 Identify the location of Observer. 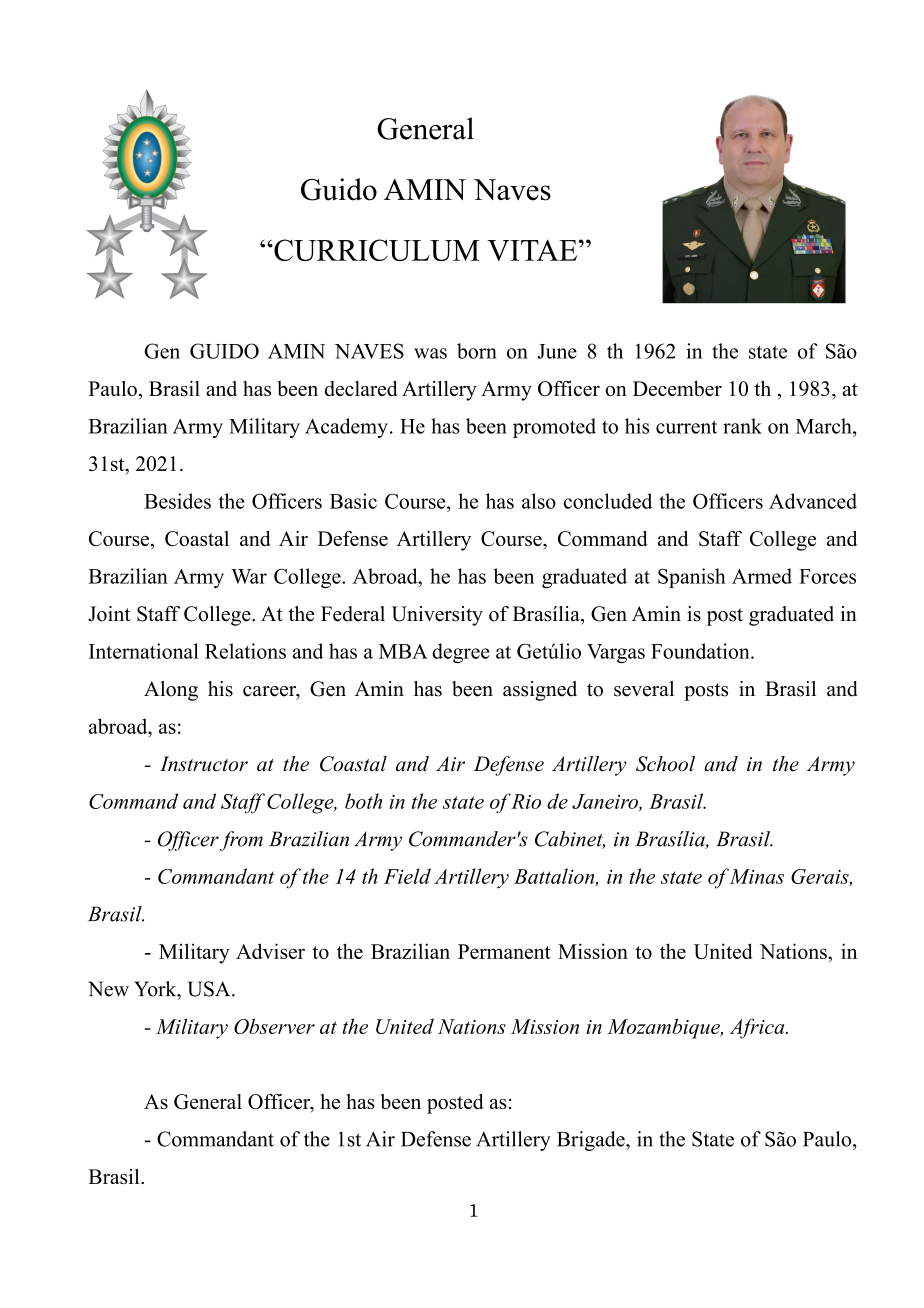
(274, 1026).
